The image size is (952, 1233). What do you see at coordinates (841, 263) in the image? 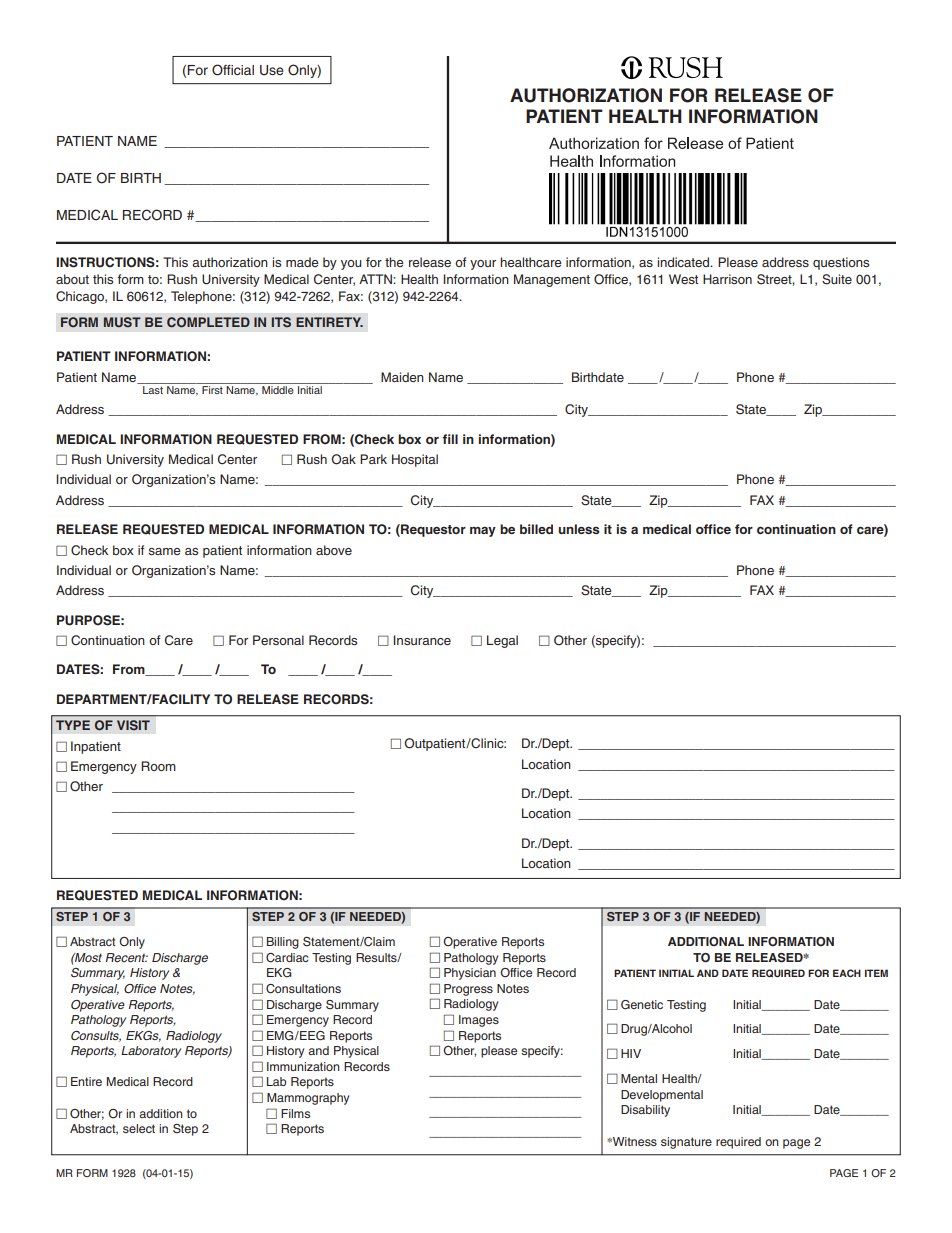
I see `questions` at bounding box center [841, 263].
